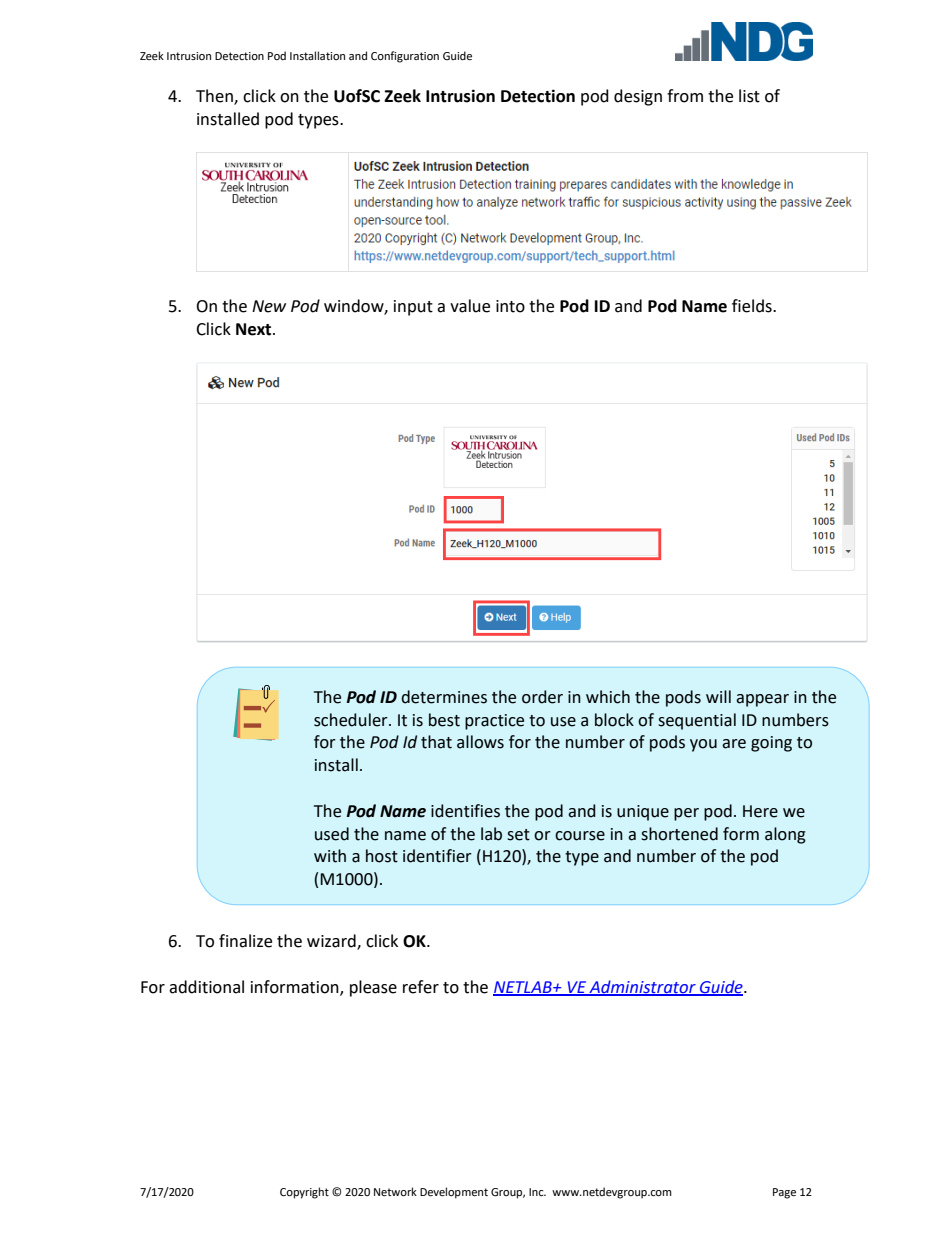  What do you see at coordinates (215, 96) in the screenshot?
I see `Then` at bounding box center [215, 96].
